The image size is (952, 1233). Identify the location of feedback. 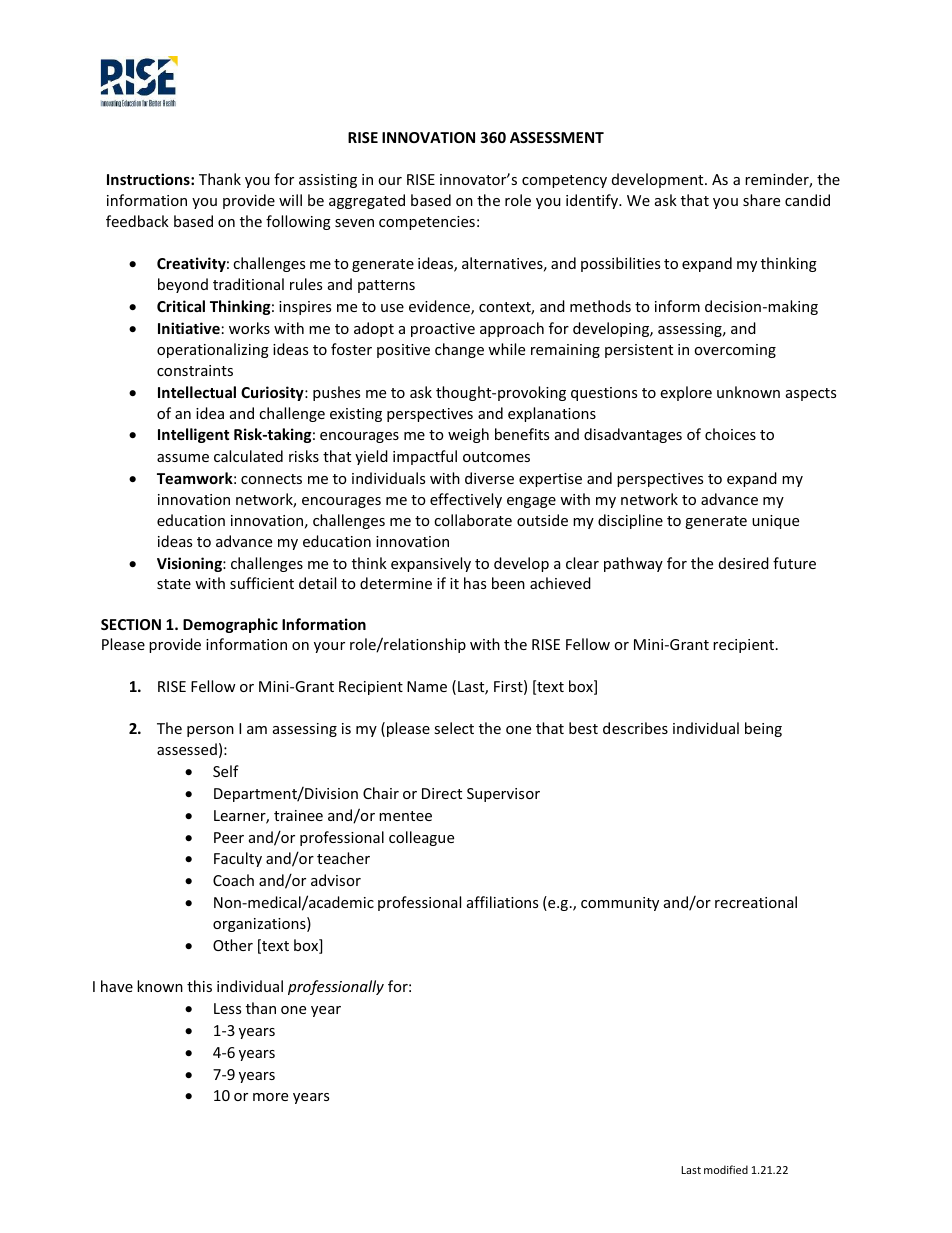
(137, 221).
